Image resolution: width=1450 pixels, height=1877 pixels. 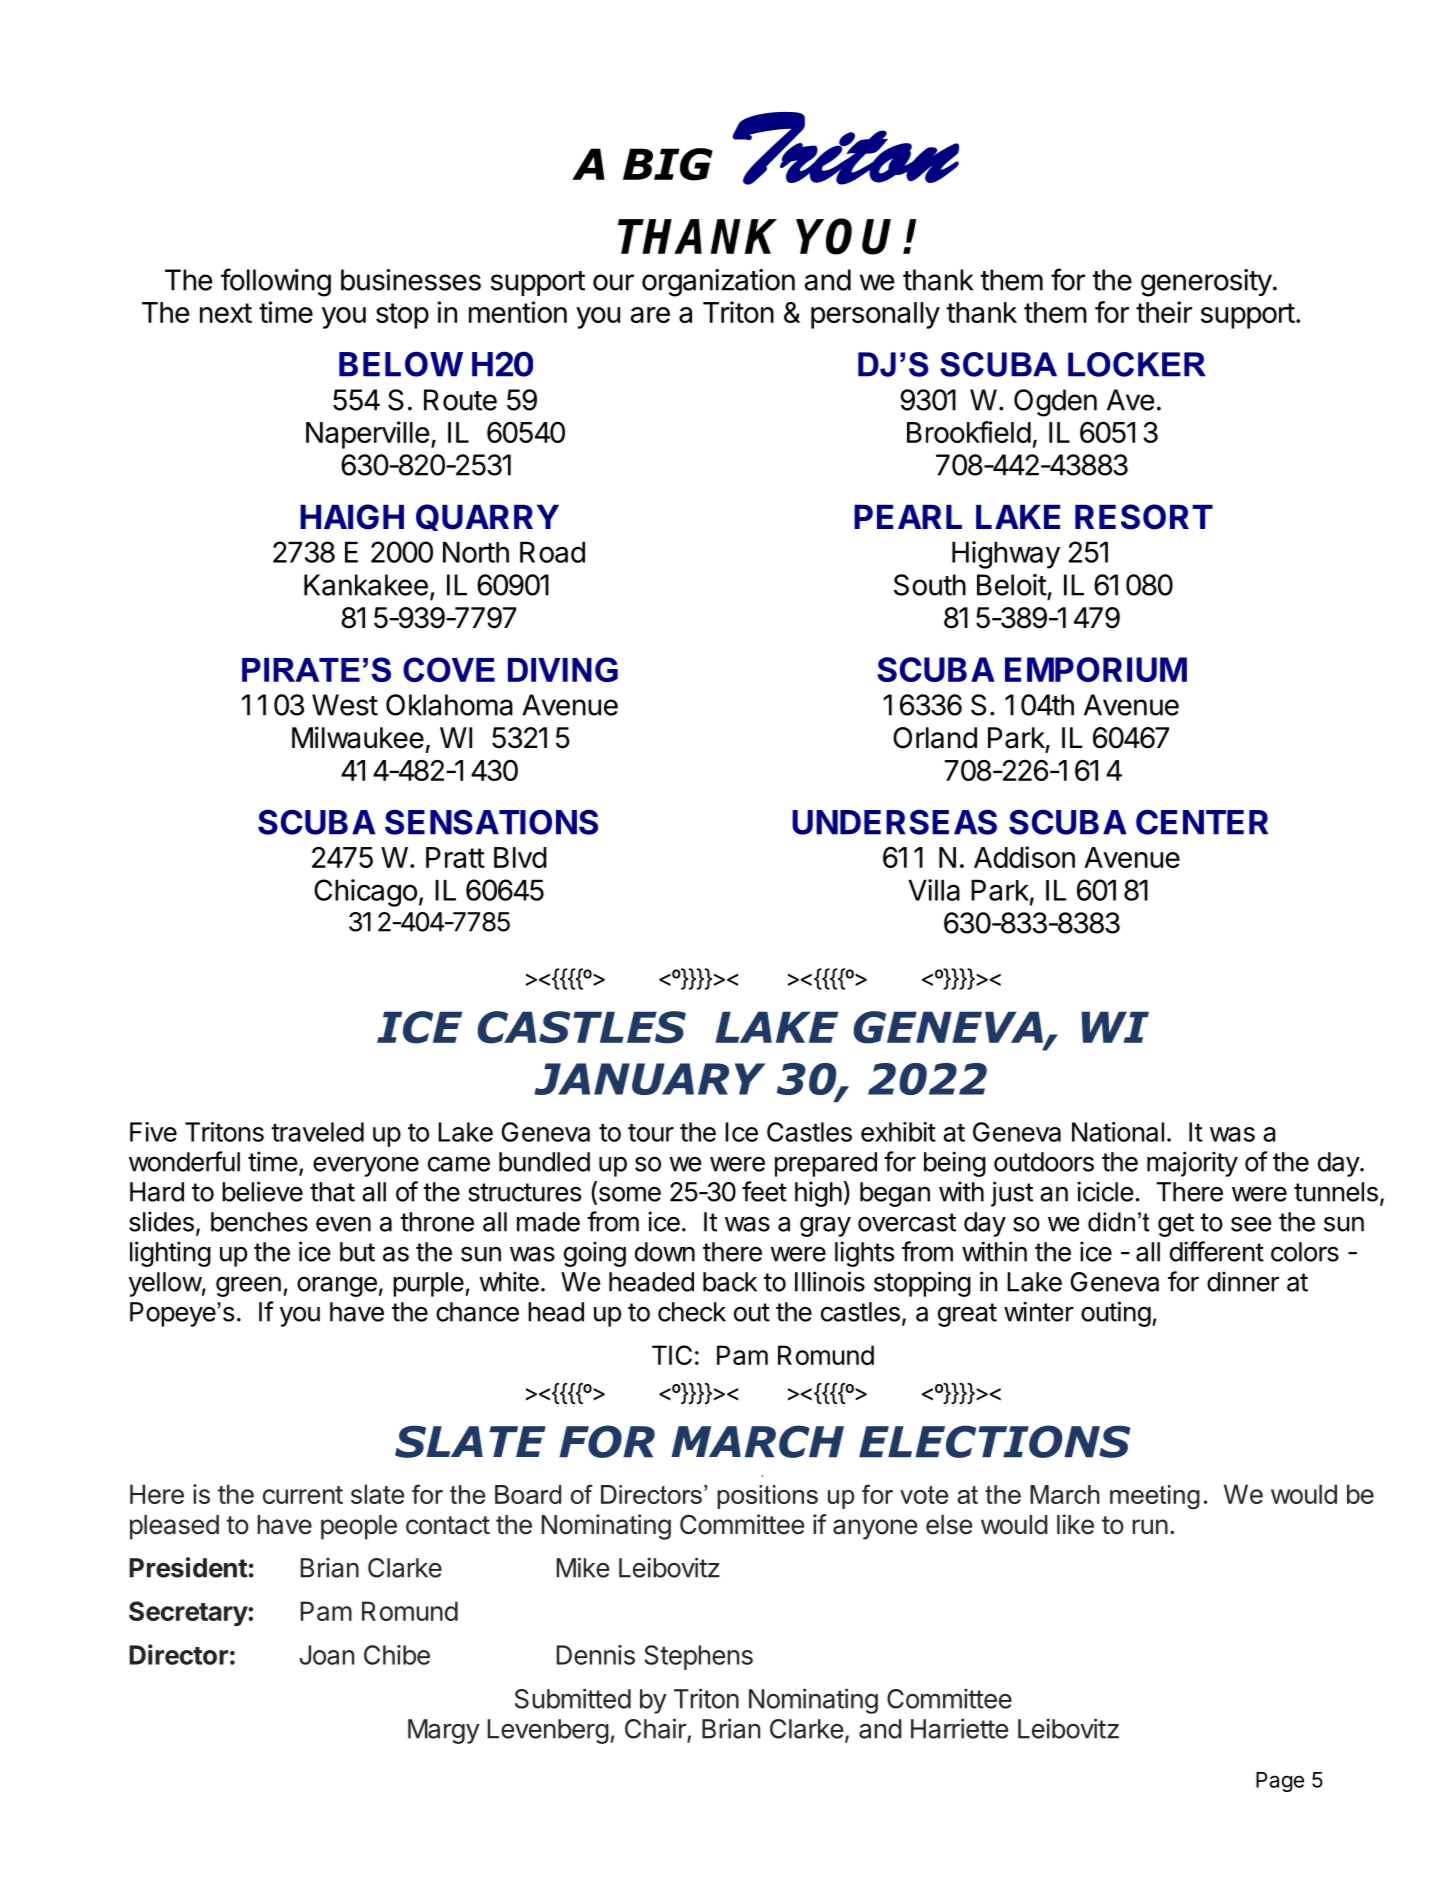 What do you see at coordinates (327, 1655) in the screenshot?
I see `Joan` at bounding box center [327, 1655].
